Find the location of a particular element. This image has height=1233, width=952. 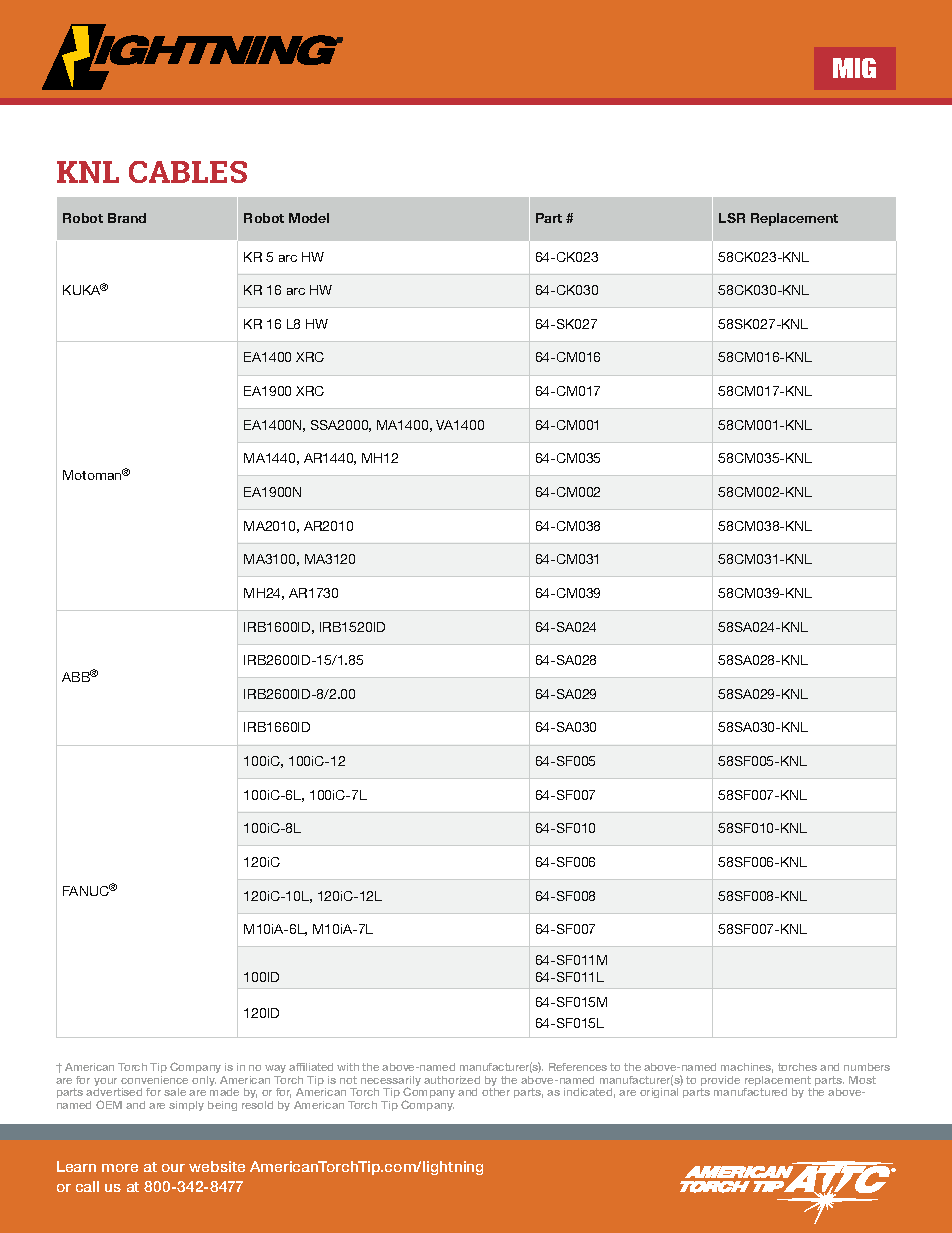

authorized is located at coordinates (452, 1080).
